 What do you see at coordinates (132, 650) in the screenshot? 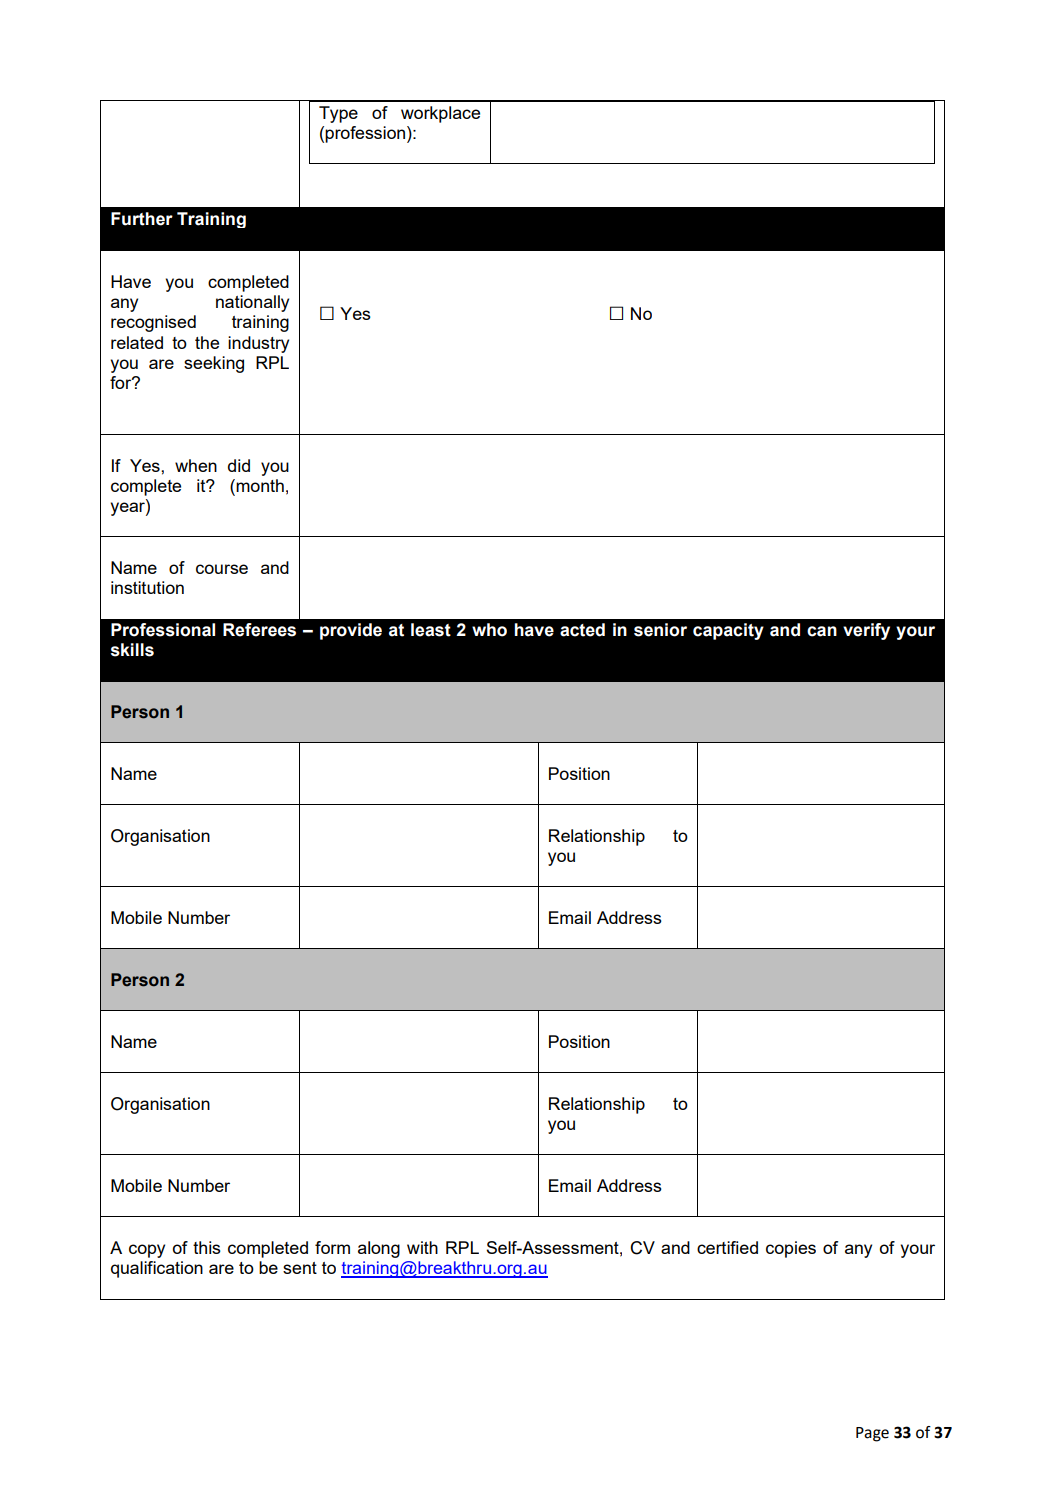
I see `skills` at bounding box center [132, 650].
